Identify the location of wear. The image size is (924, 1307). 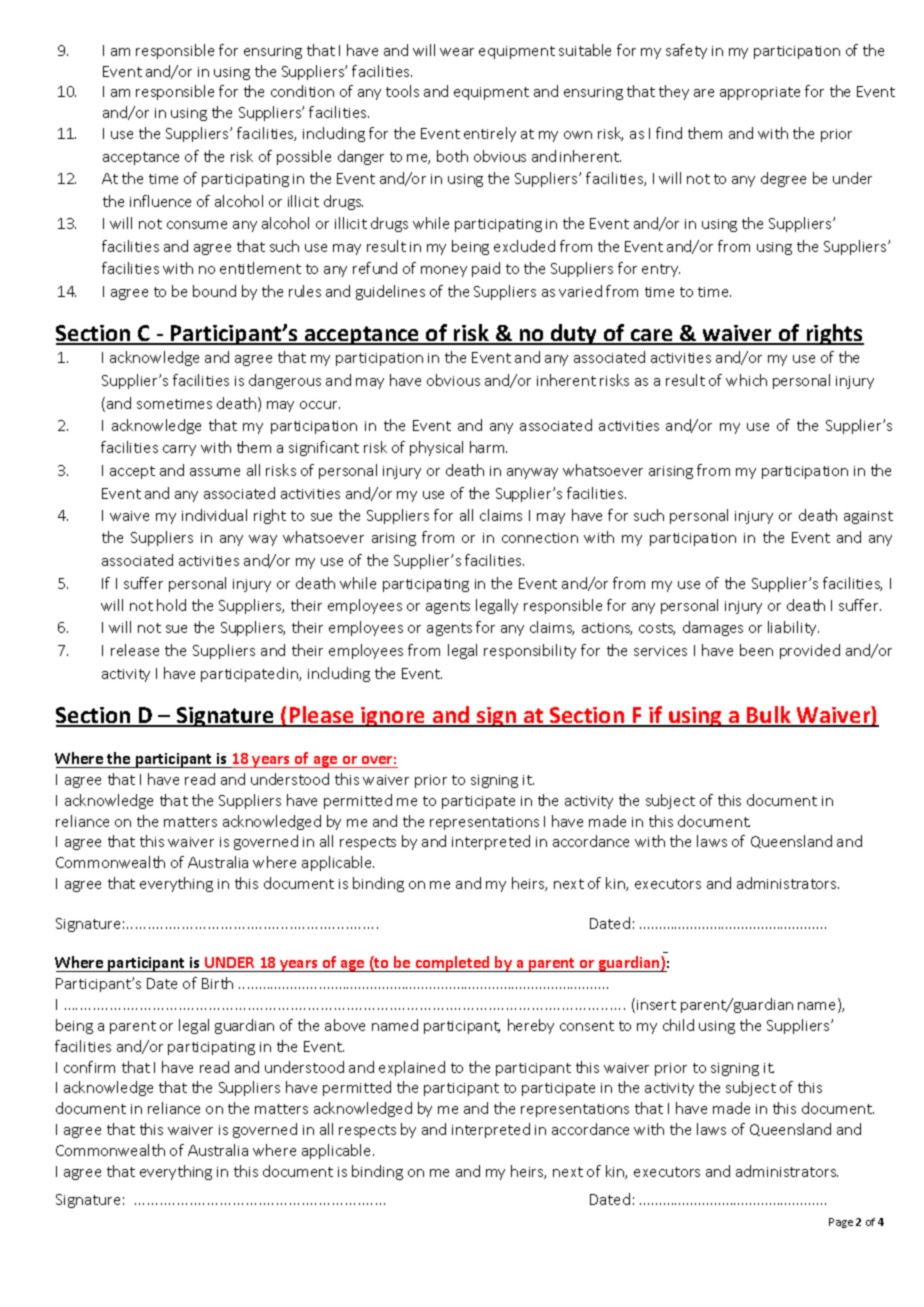
(457, 52).
